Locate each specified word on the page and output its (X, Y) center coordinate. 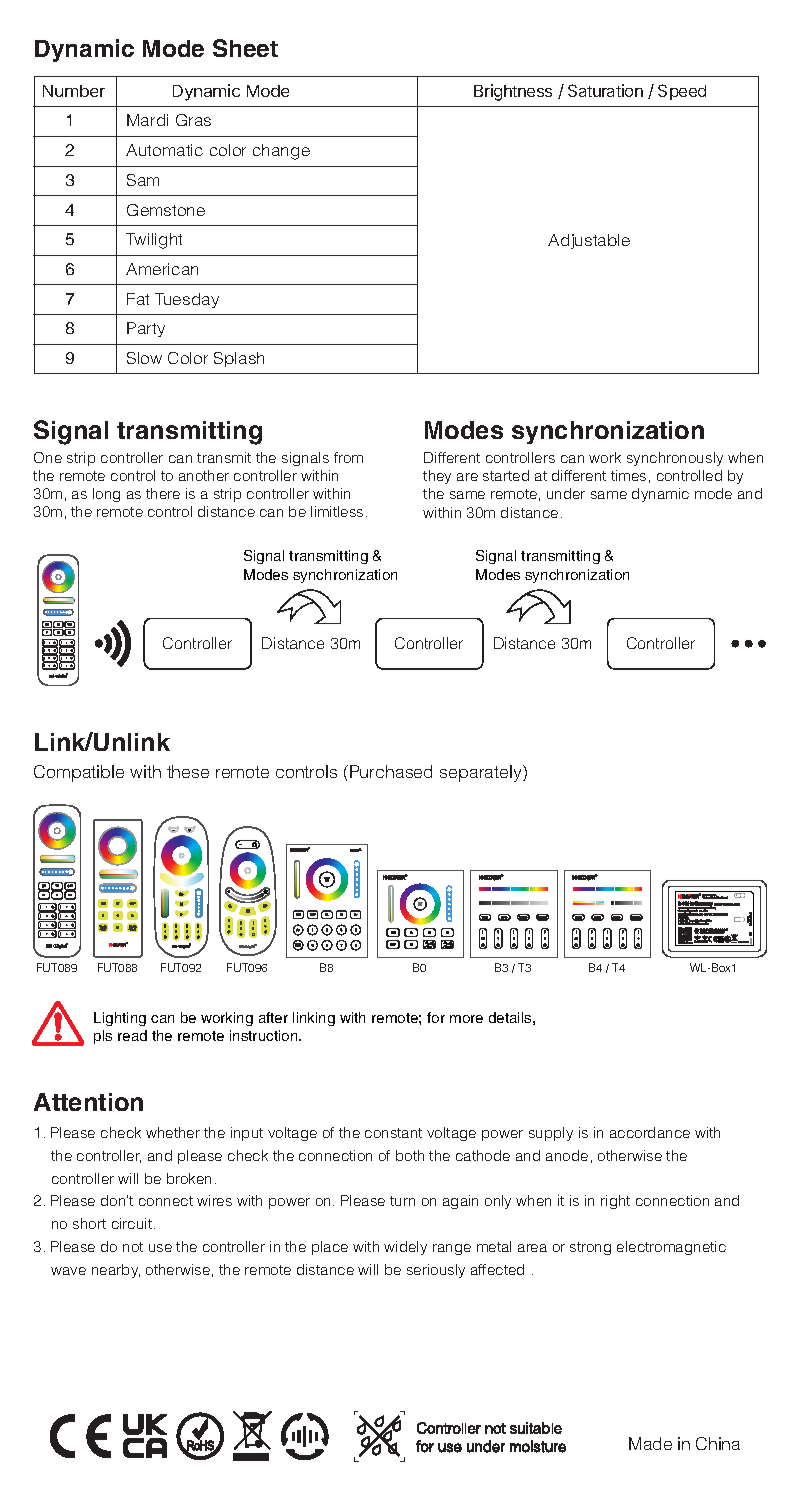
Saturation (605, 90)
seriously (436, 1271)
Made (650, 1443)
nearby (116, 1271)
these (188, 771)
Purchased (391, 771)
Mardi (147, 120)
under (566, 493)
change (281, 152)
